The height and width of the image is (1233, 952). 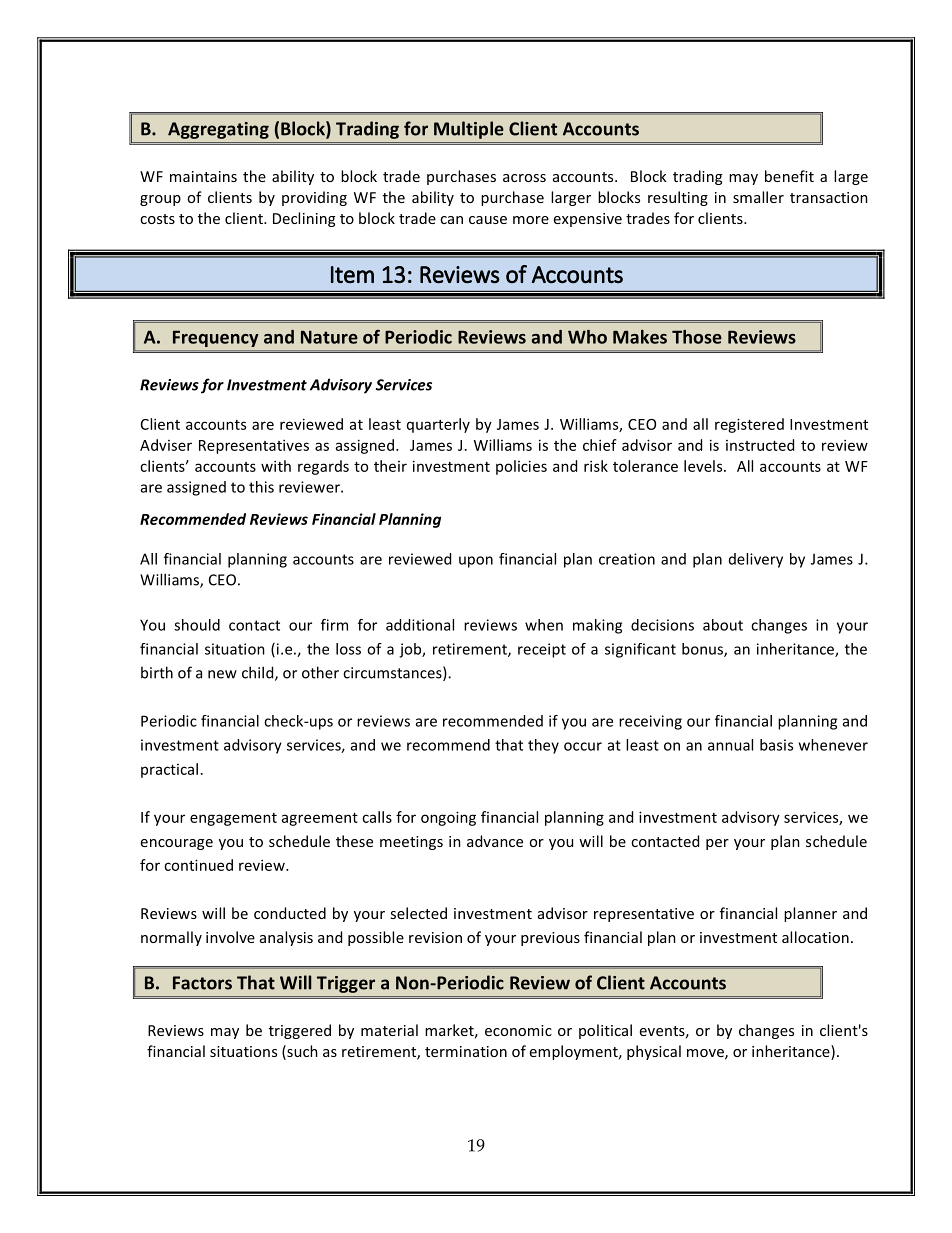 I want to click on benefit, so click(x=789, y=176).
